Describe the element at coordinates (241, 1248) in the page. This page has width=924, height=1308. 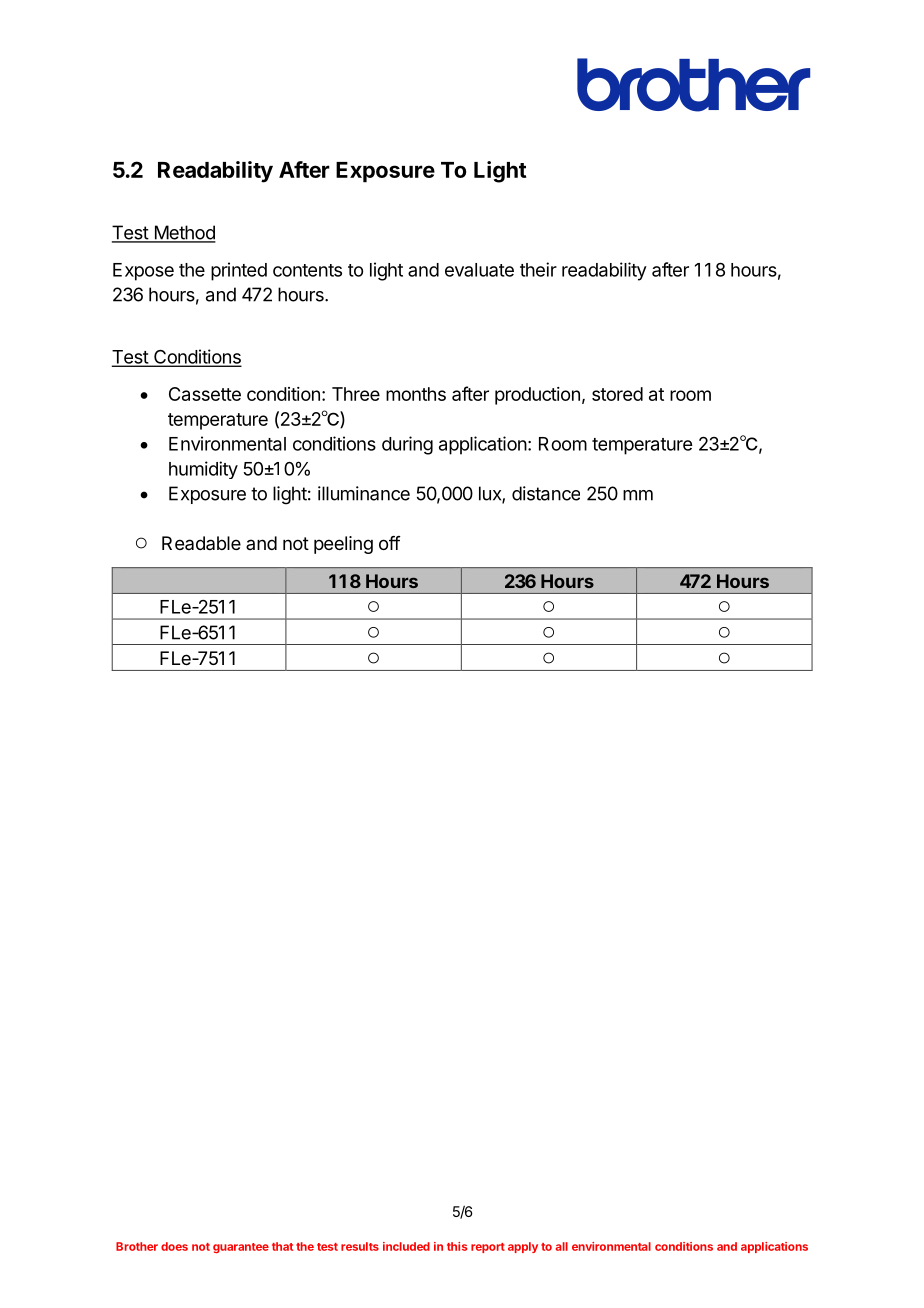
I see `guarantee` at that location.
